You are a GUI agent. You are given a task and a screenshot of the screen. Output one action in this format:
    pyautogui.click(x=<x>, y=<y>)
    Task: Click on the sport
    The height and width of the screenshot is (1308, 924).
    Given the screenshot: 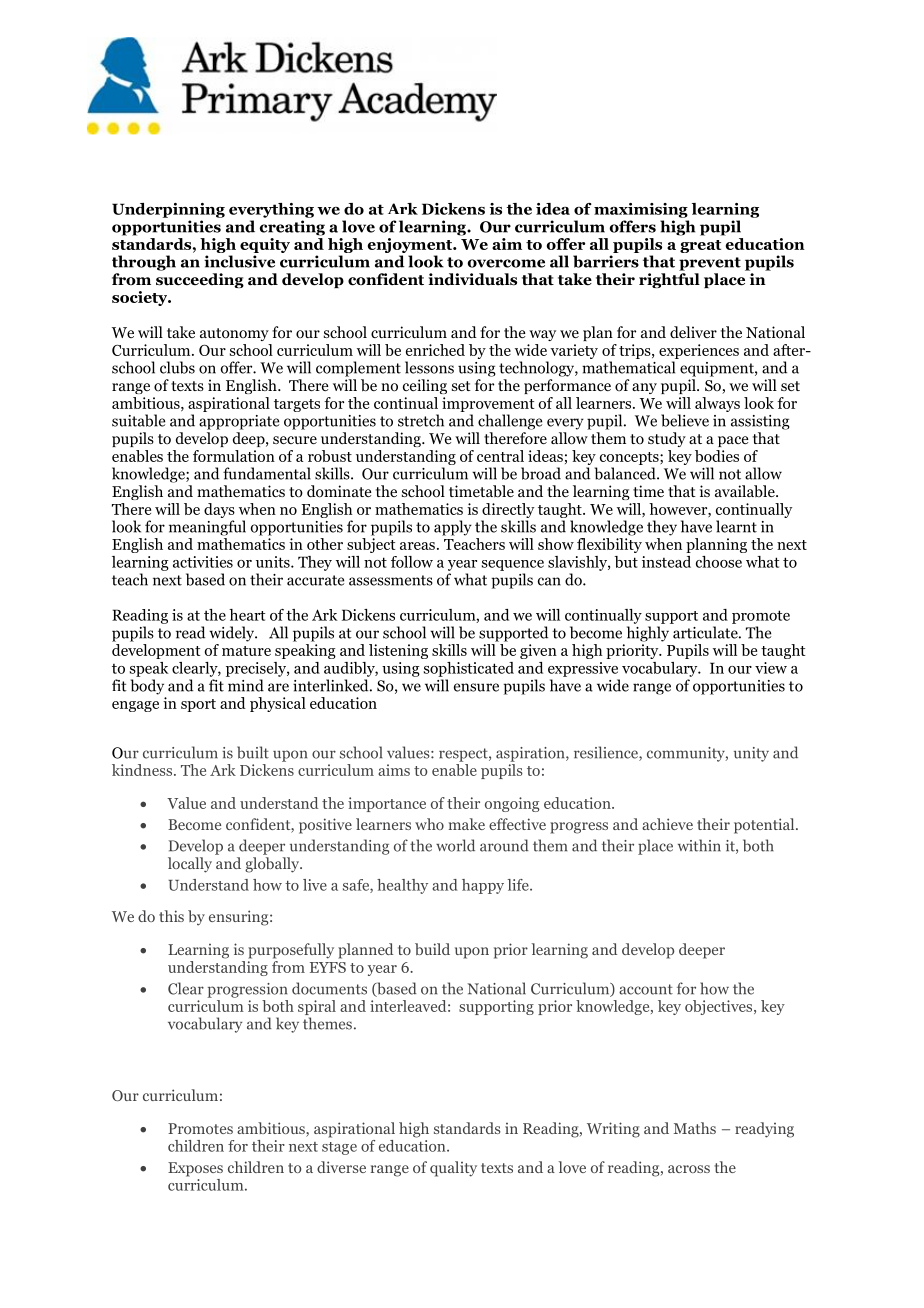 What is the action you would take?
    pyautogui.click(x=198, y=705)
